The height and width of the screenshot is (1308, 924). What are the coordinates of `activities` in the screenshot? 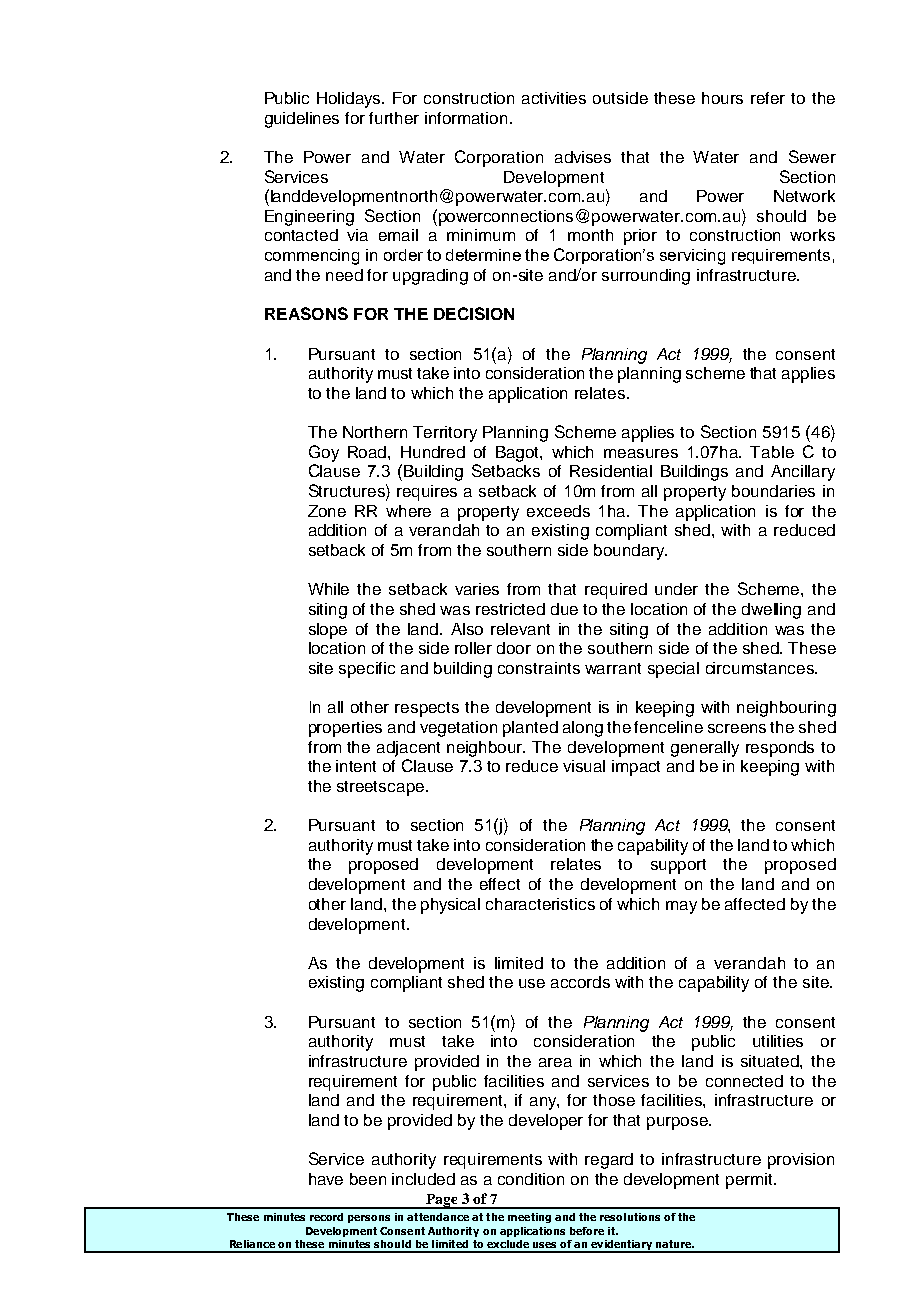 It's located at (554, 98).
